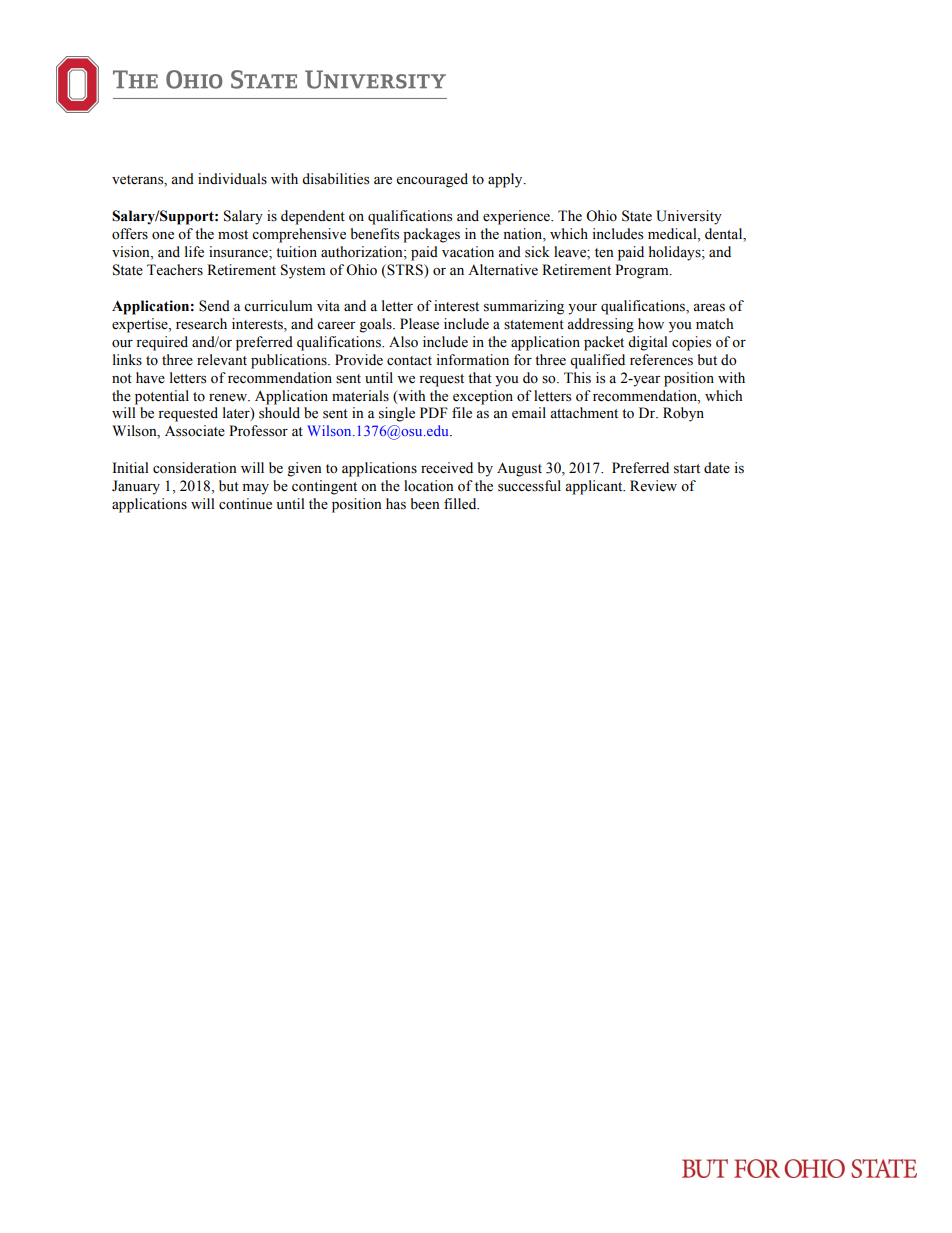 The width and height of the screenshot is (952, 1233). Describe the element at coordinates (232, 179) in the screenshot. I see `individuals` at that location.
